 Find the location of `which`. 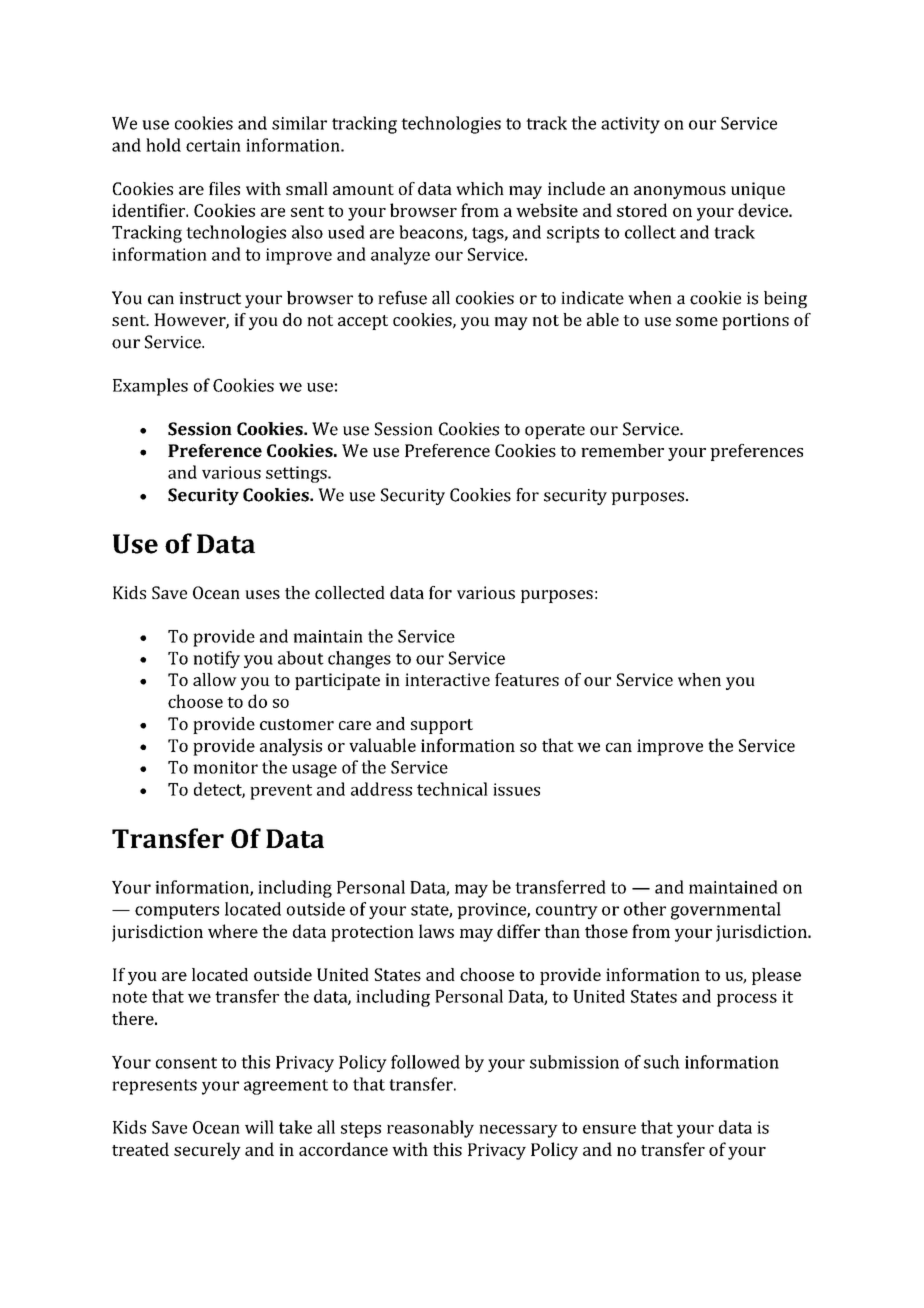

which is located at coordinates (480, 188).
